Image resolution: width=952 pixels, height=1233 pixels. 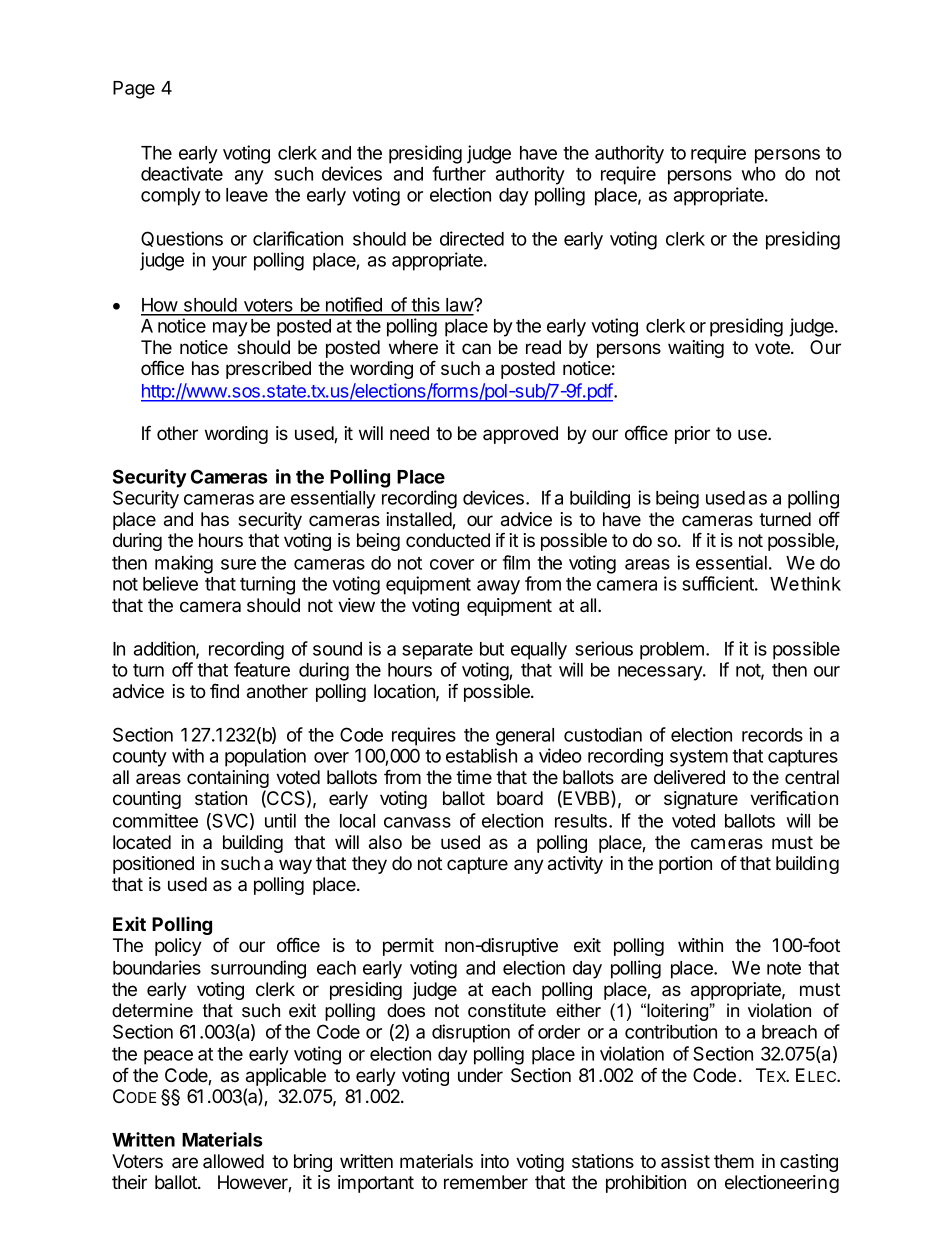 I want to click on problem, so click(x=672, y=651).
